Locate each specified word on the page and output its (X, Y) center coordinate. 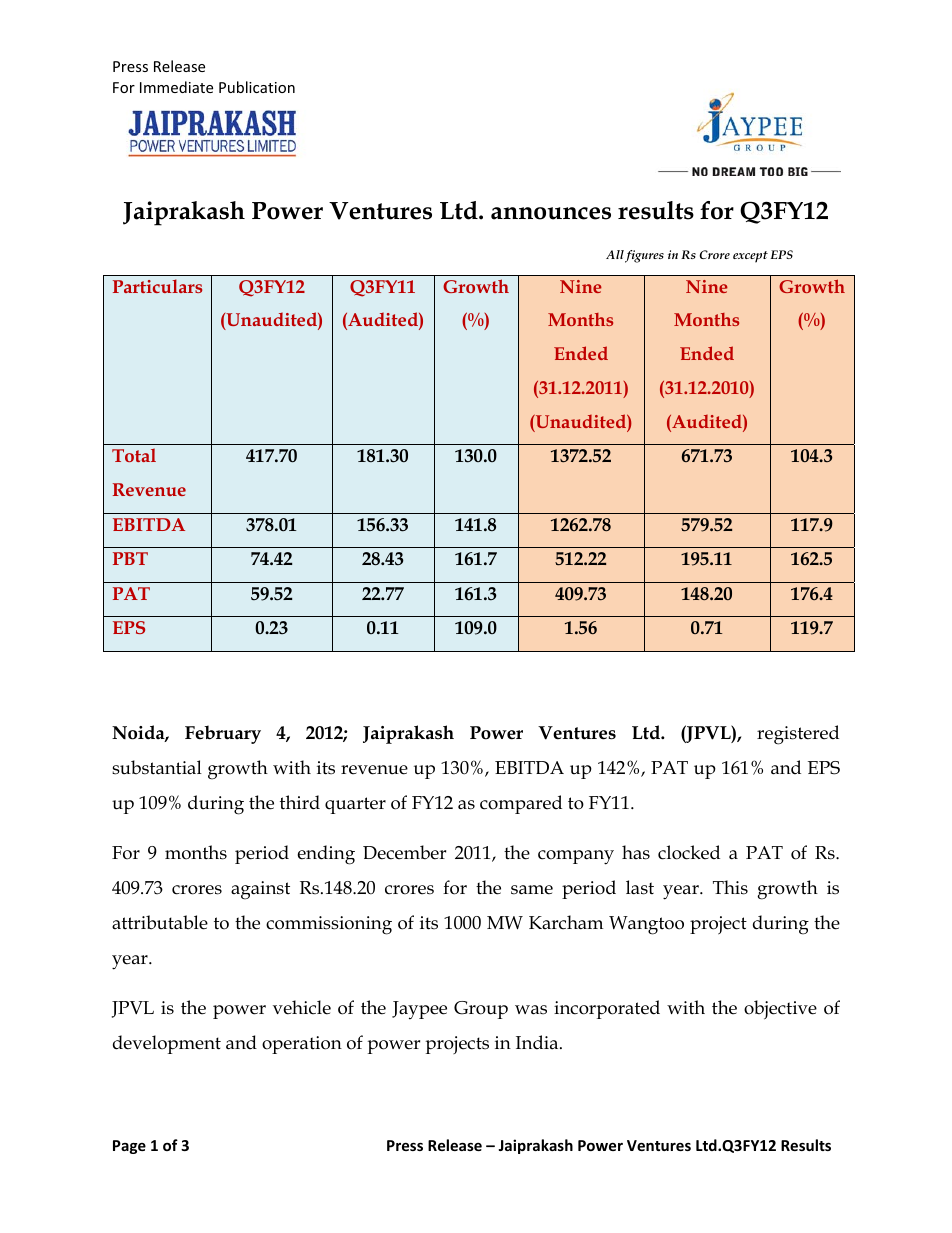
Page (129, 1147)
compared (521, 804)
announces (551, 213)
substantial (157, 767)
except (750, 257)
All (615, 254)
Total (134, 455)
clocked (689, 852)
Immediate (176, 87)
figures (644, 256)
